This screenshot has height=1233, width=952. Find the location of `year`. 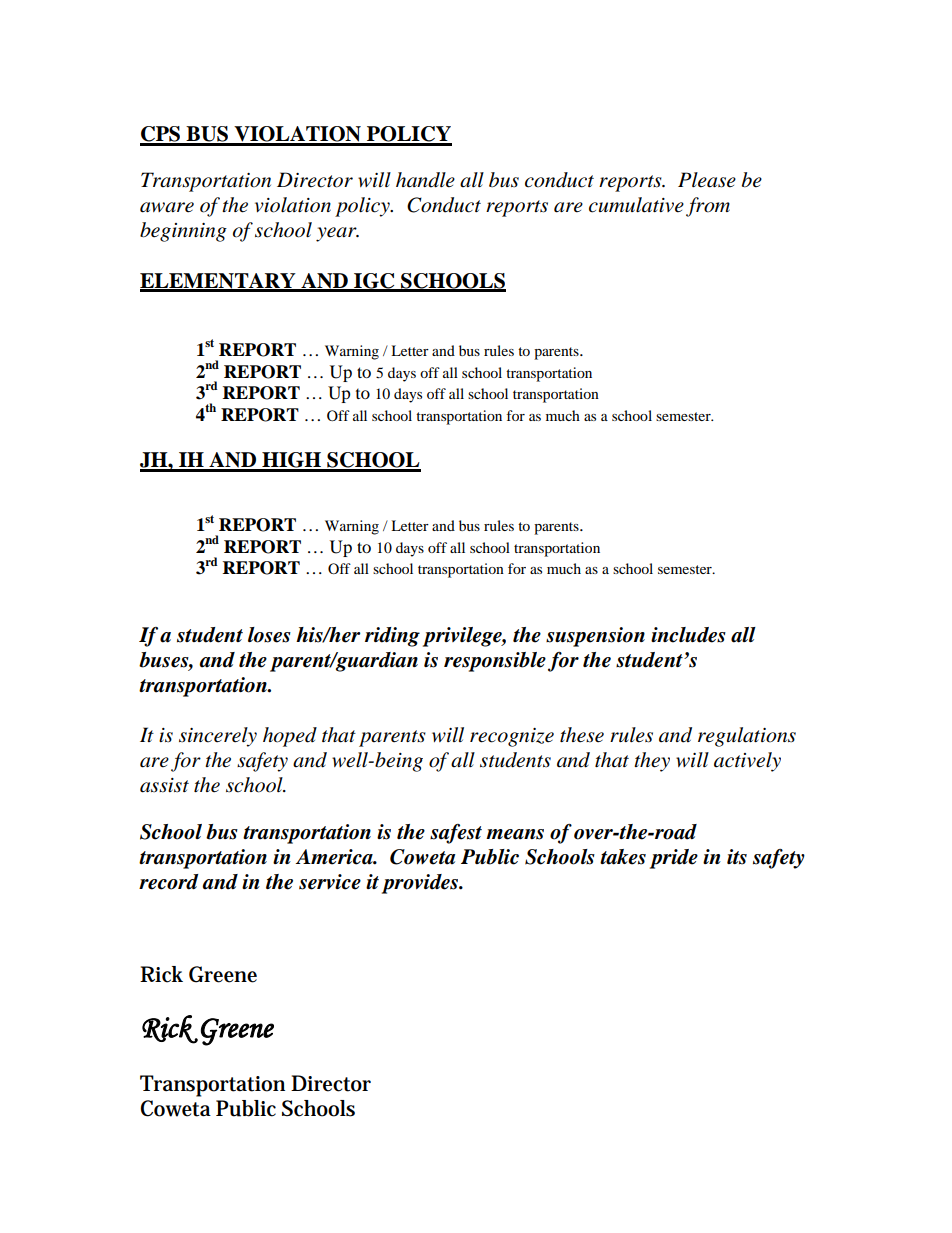

year is located at coordinates (337, 234).
